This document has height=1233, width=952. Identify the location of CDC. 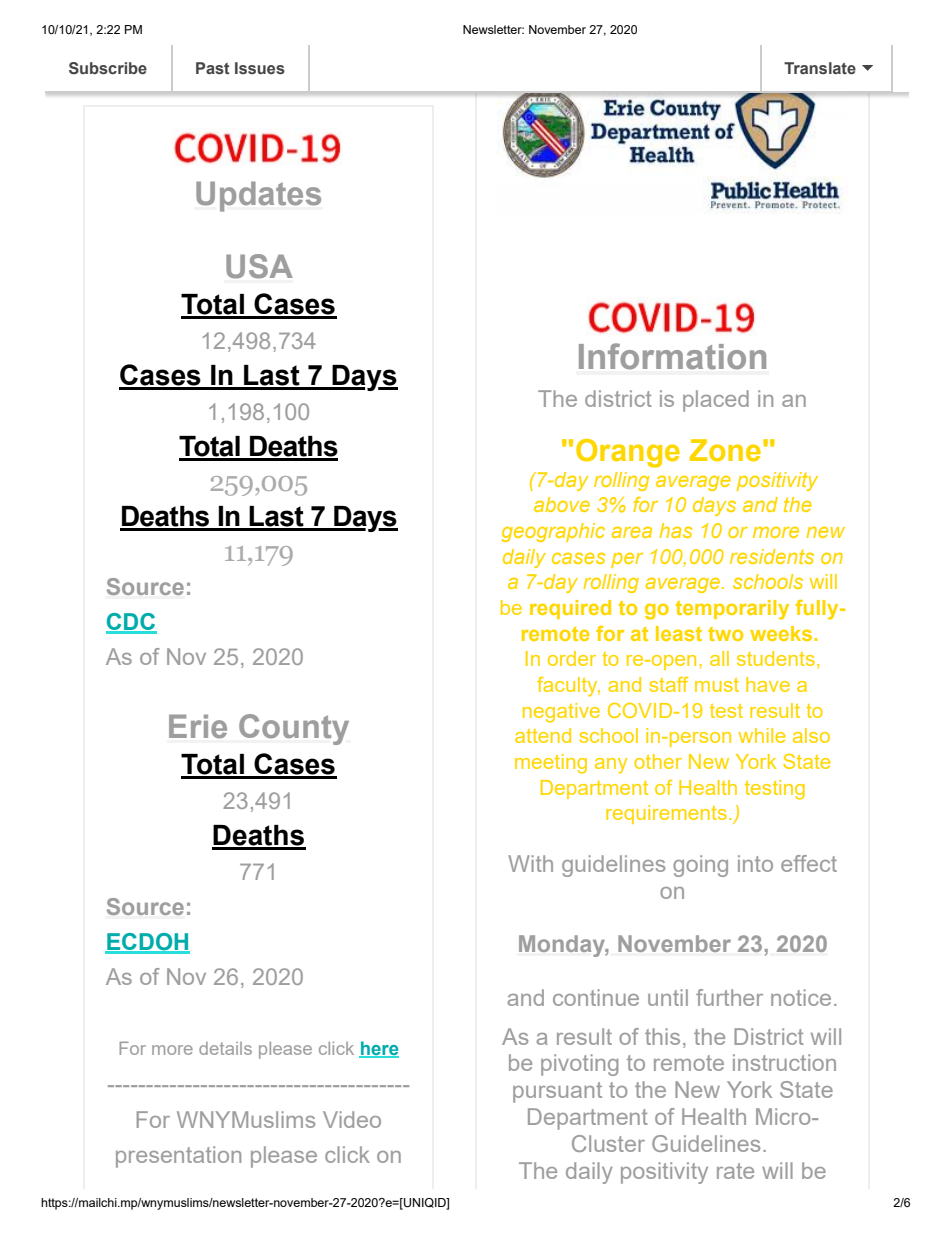
(131, 623).
